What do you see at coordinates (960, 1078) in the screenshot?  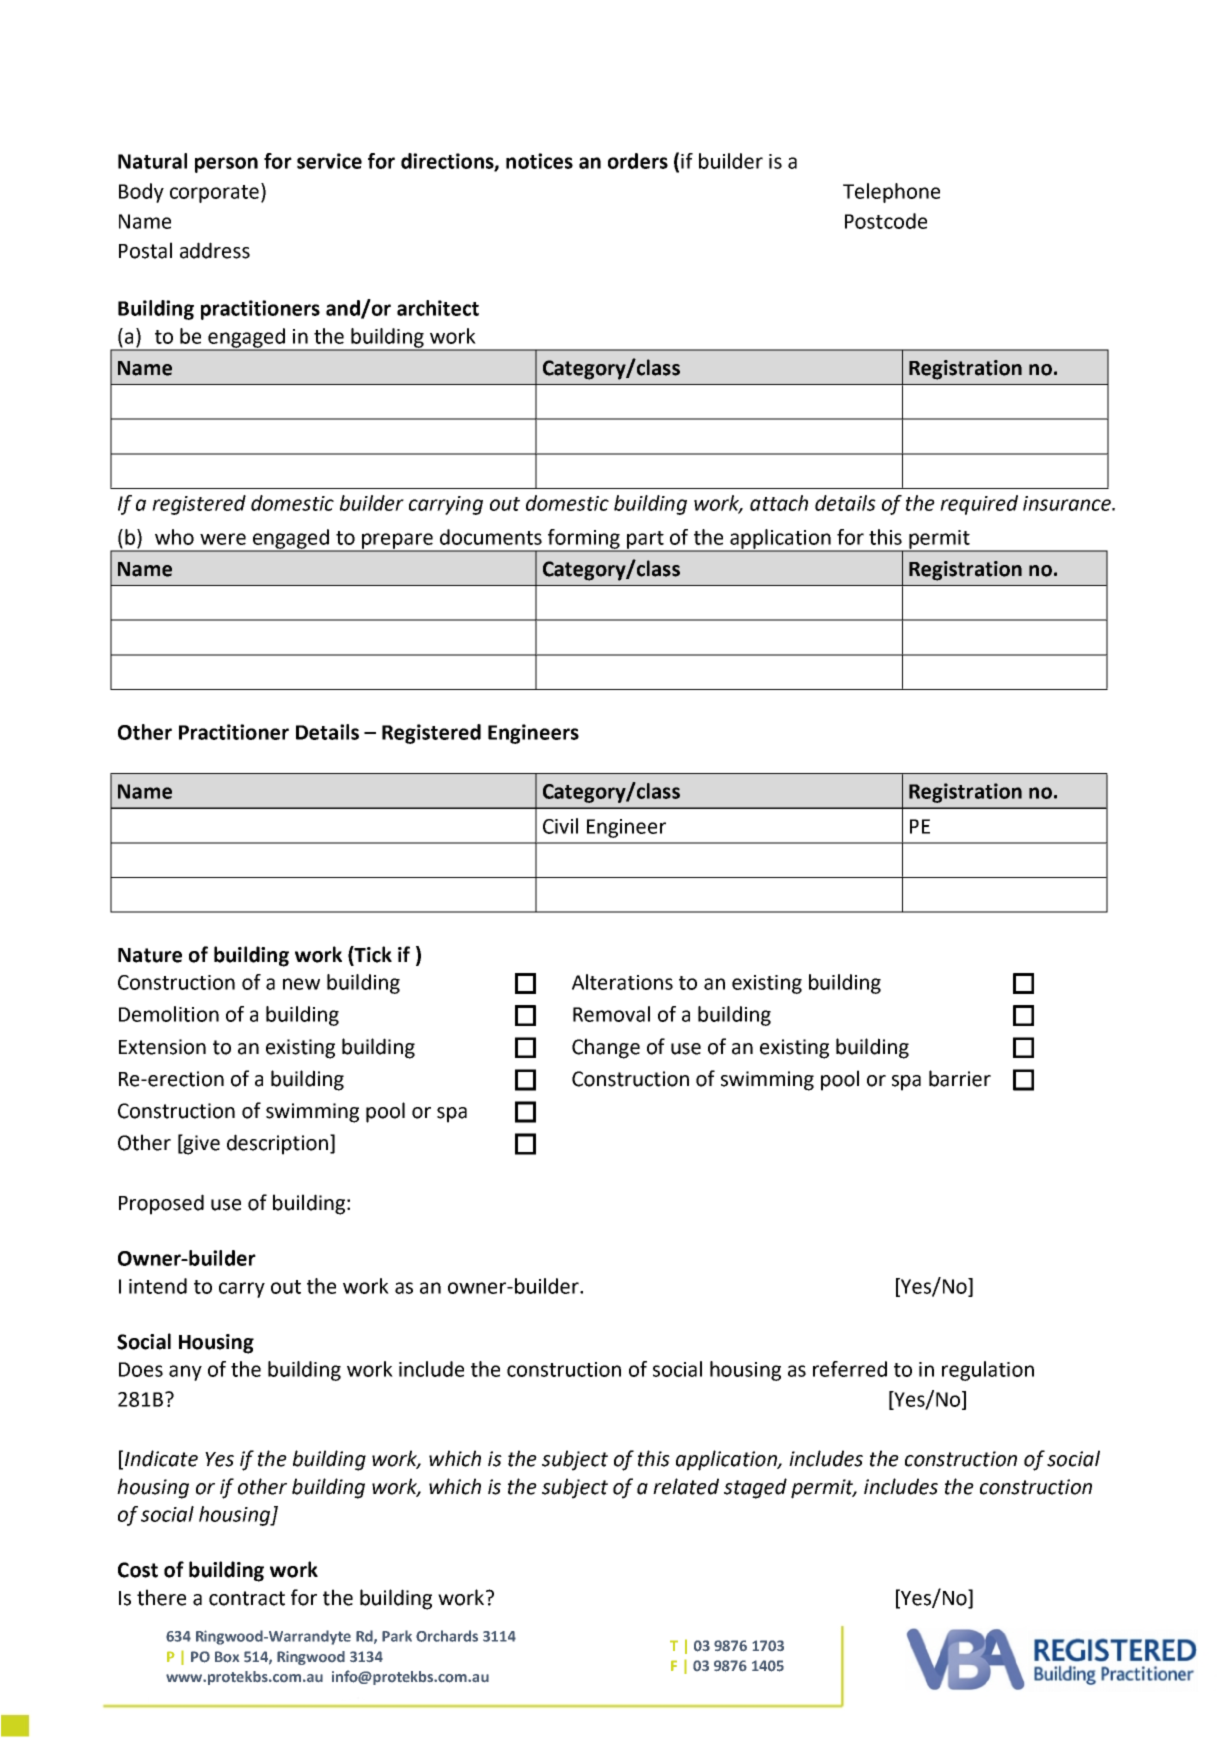 I see `barrier` at bounding box center [960, 1078].
